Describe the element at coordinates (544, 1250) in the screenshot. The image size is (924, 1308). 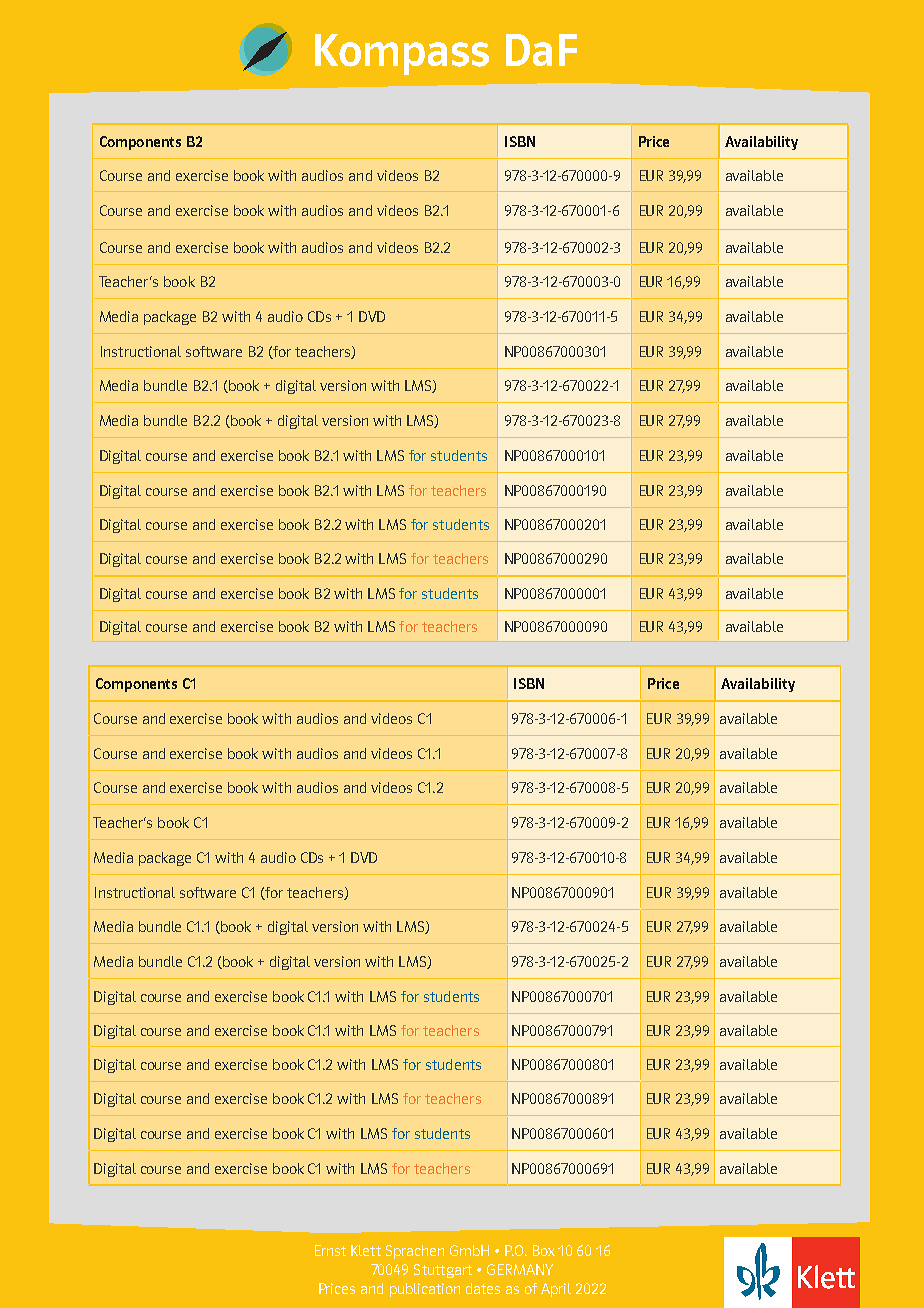
I see `Box` at that location.
